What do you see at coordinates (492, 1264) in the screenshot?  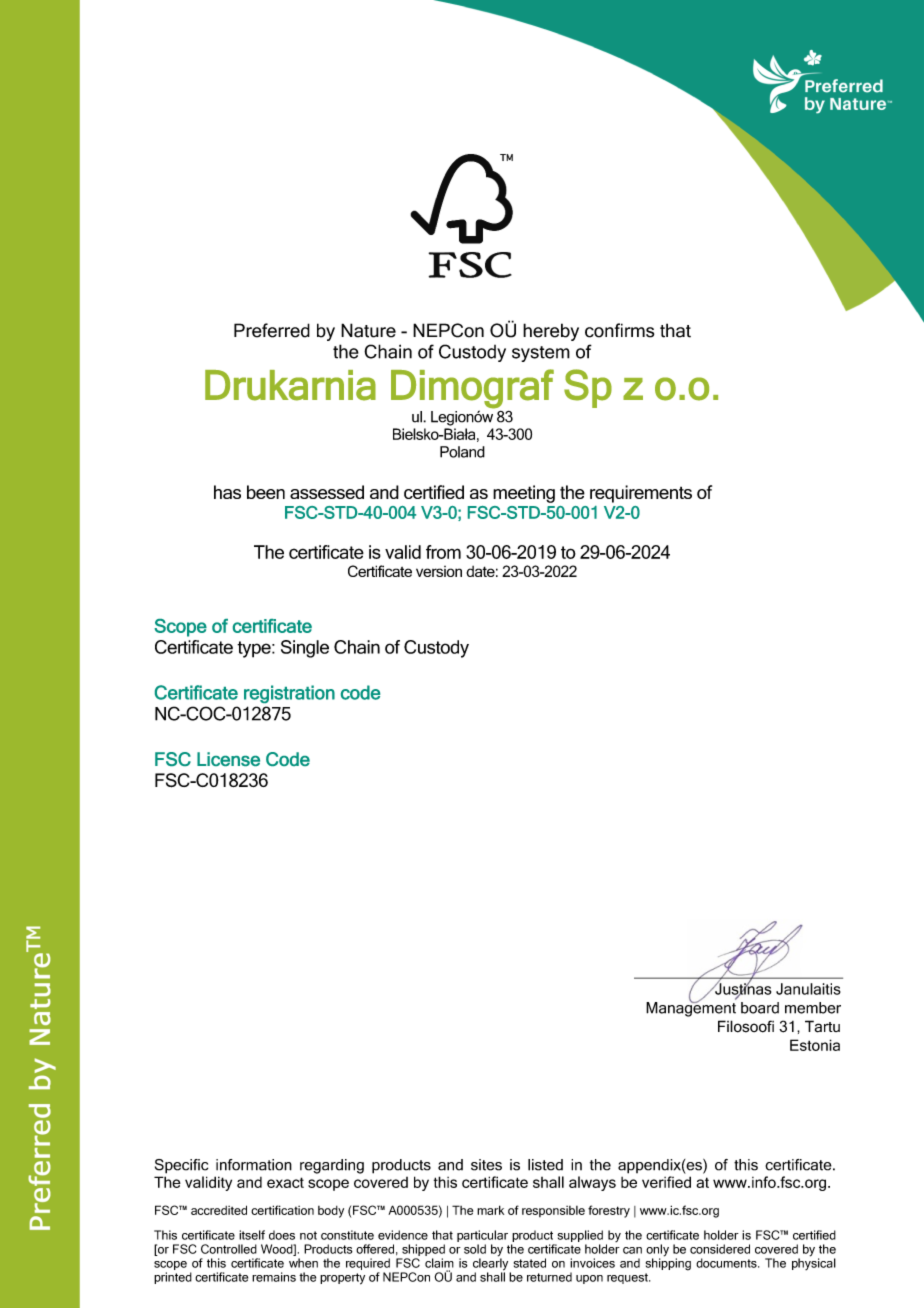 I see `clearly` at bounding box center [492, 1264].
